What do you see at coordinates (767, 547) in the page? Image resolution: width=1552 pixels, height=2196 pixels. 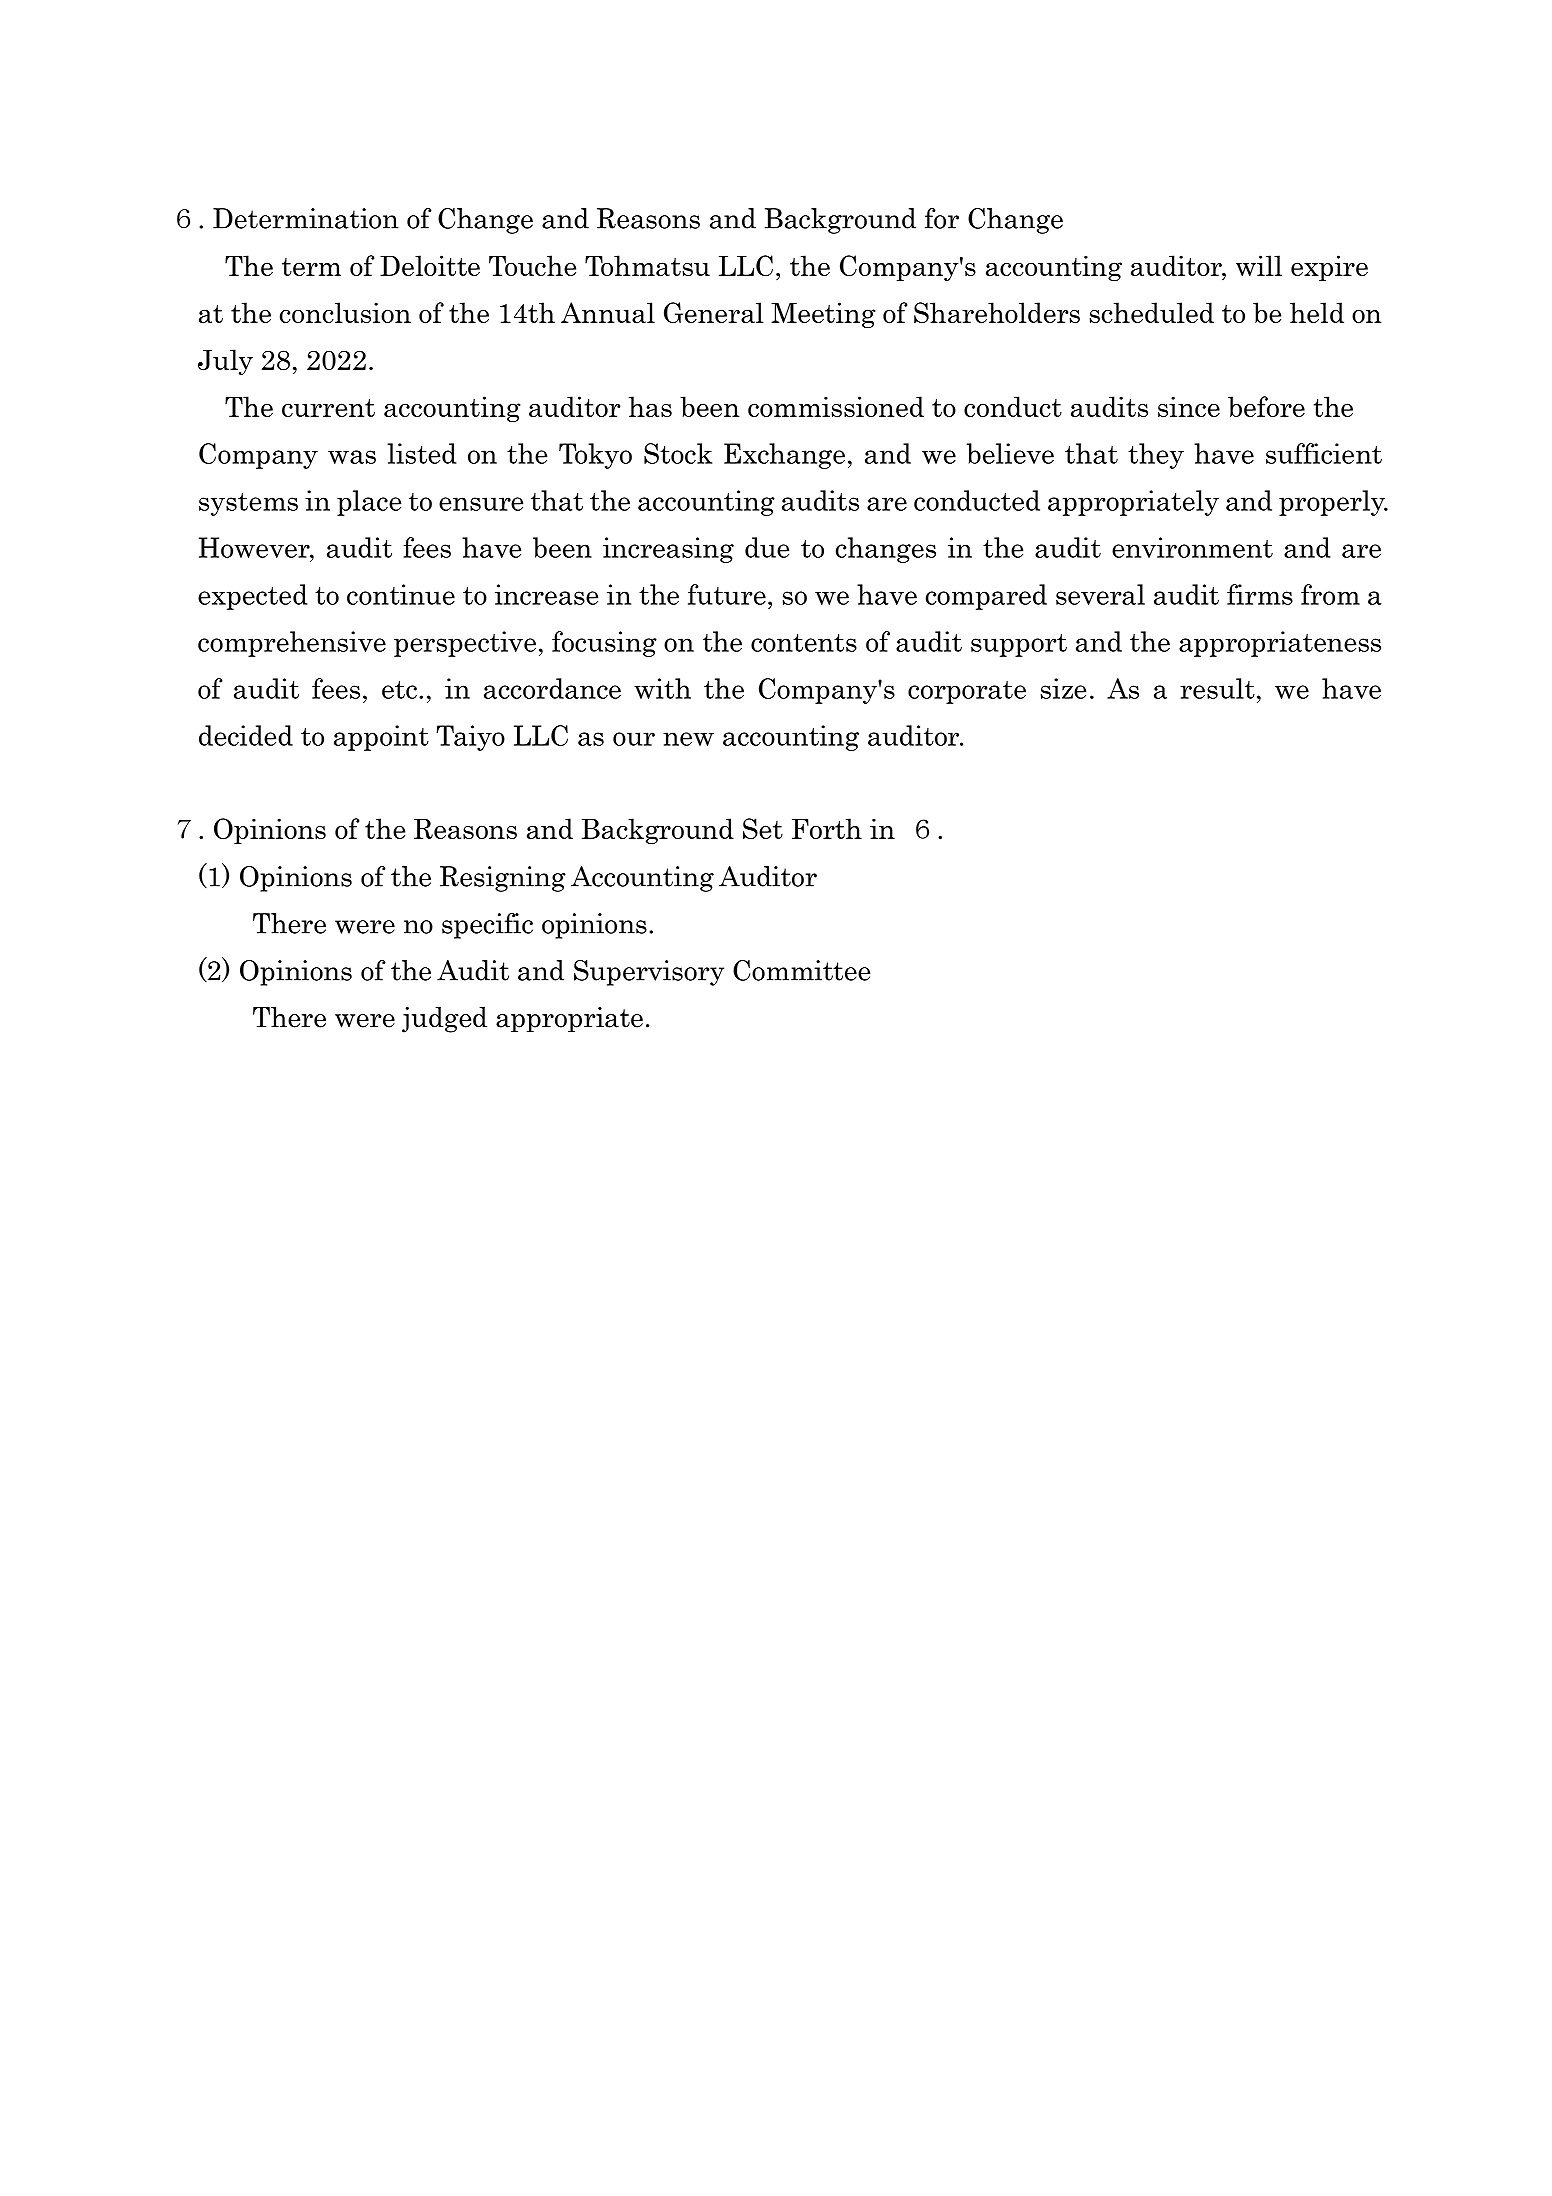 I see `due` at bounding box center [767, 547].
